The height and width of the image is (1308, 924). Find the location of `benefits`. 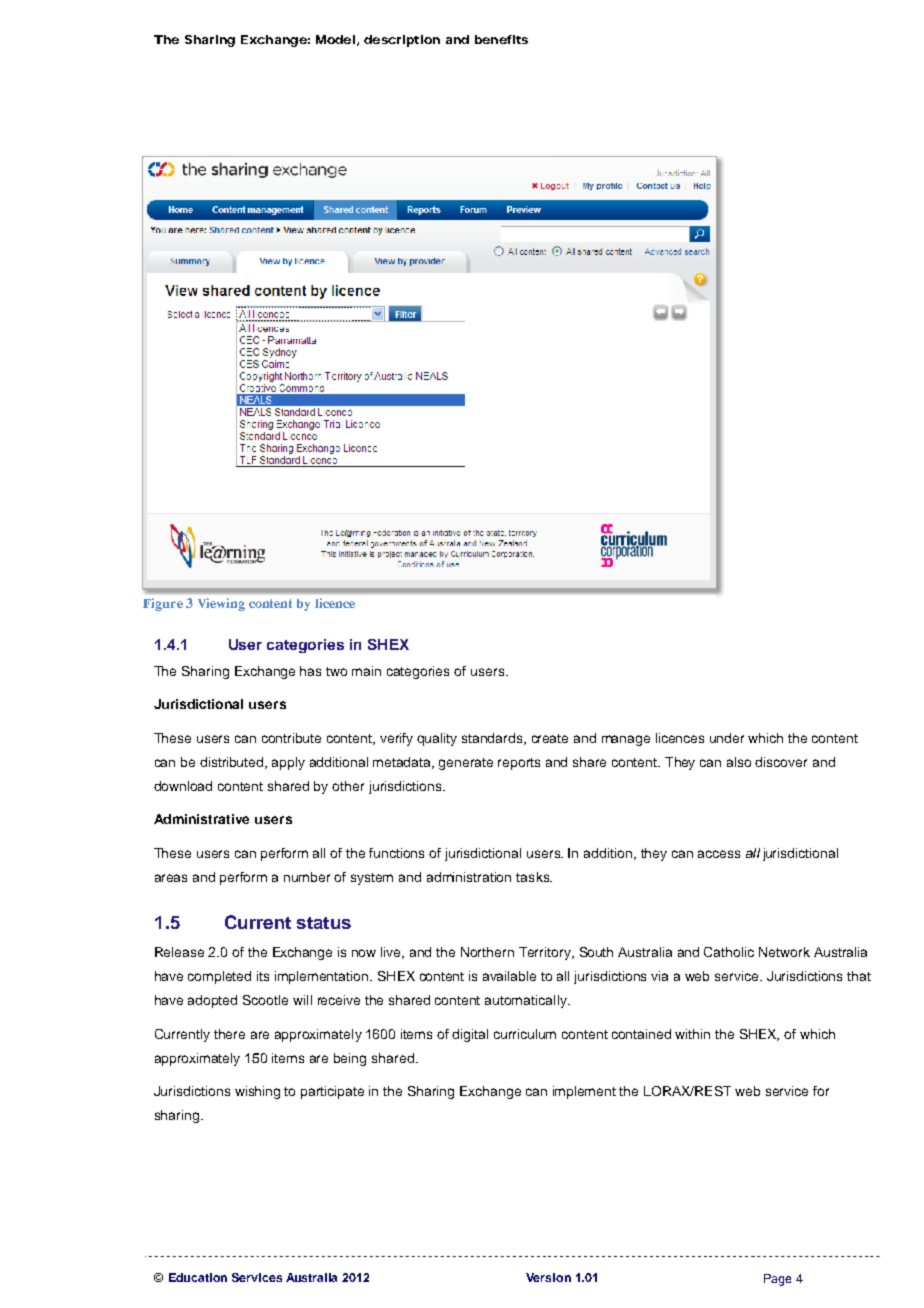

benefits is located at coordinates (501, 39).
